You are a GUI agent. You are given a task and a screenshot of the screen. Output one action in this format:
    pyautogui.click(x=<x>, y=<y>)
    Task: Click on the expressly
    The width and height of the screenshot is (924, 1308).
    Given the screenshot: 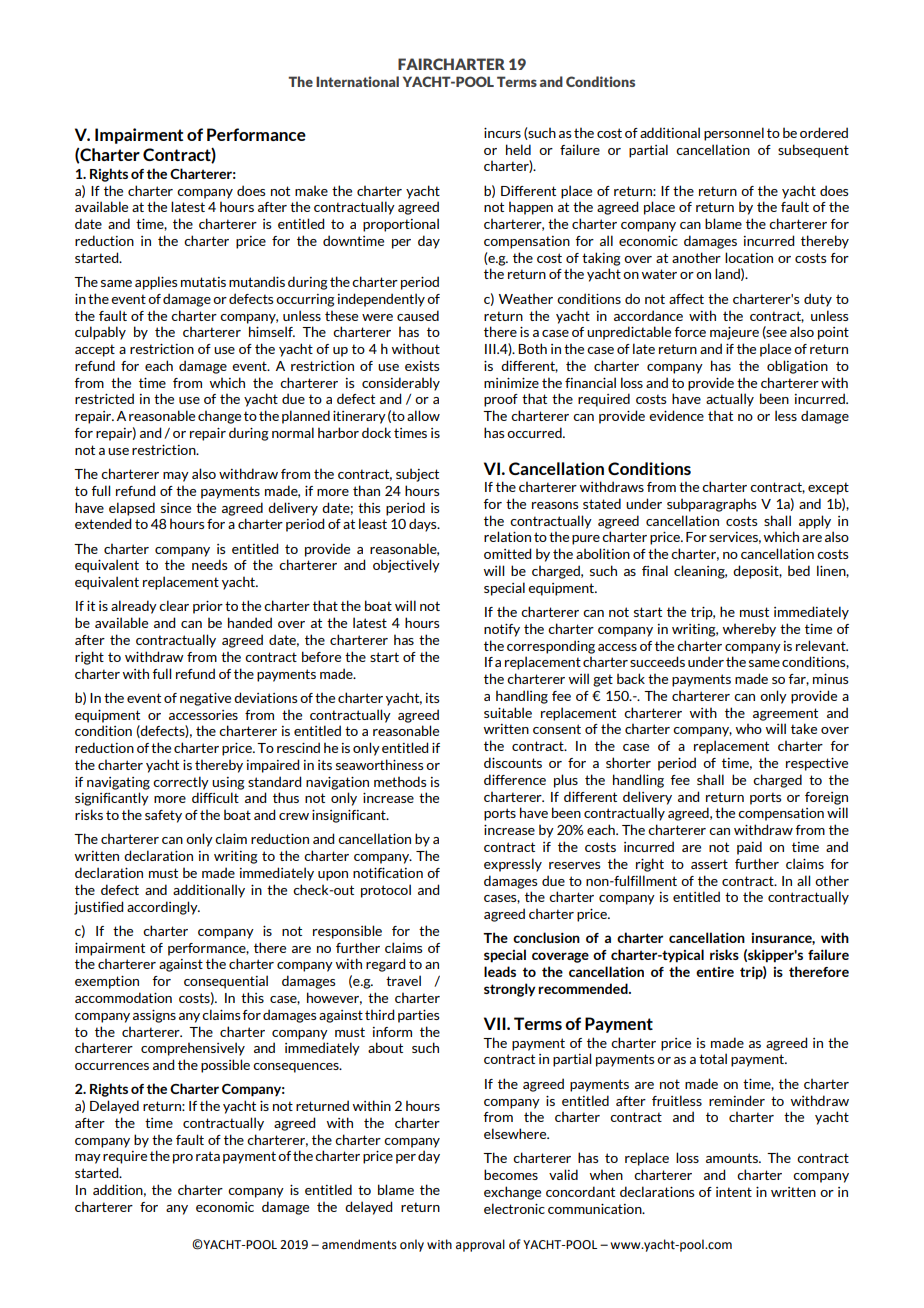 What is the action you would take?
    pyautogui.click(x=513, y=865)
